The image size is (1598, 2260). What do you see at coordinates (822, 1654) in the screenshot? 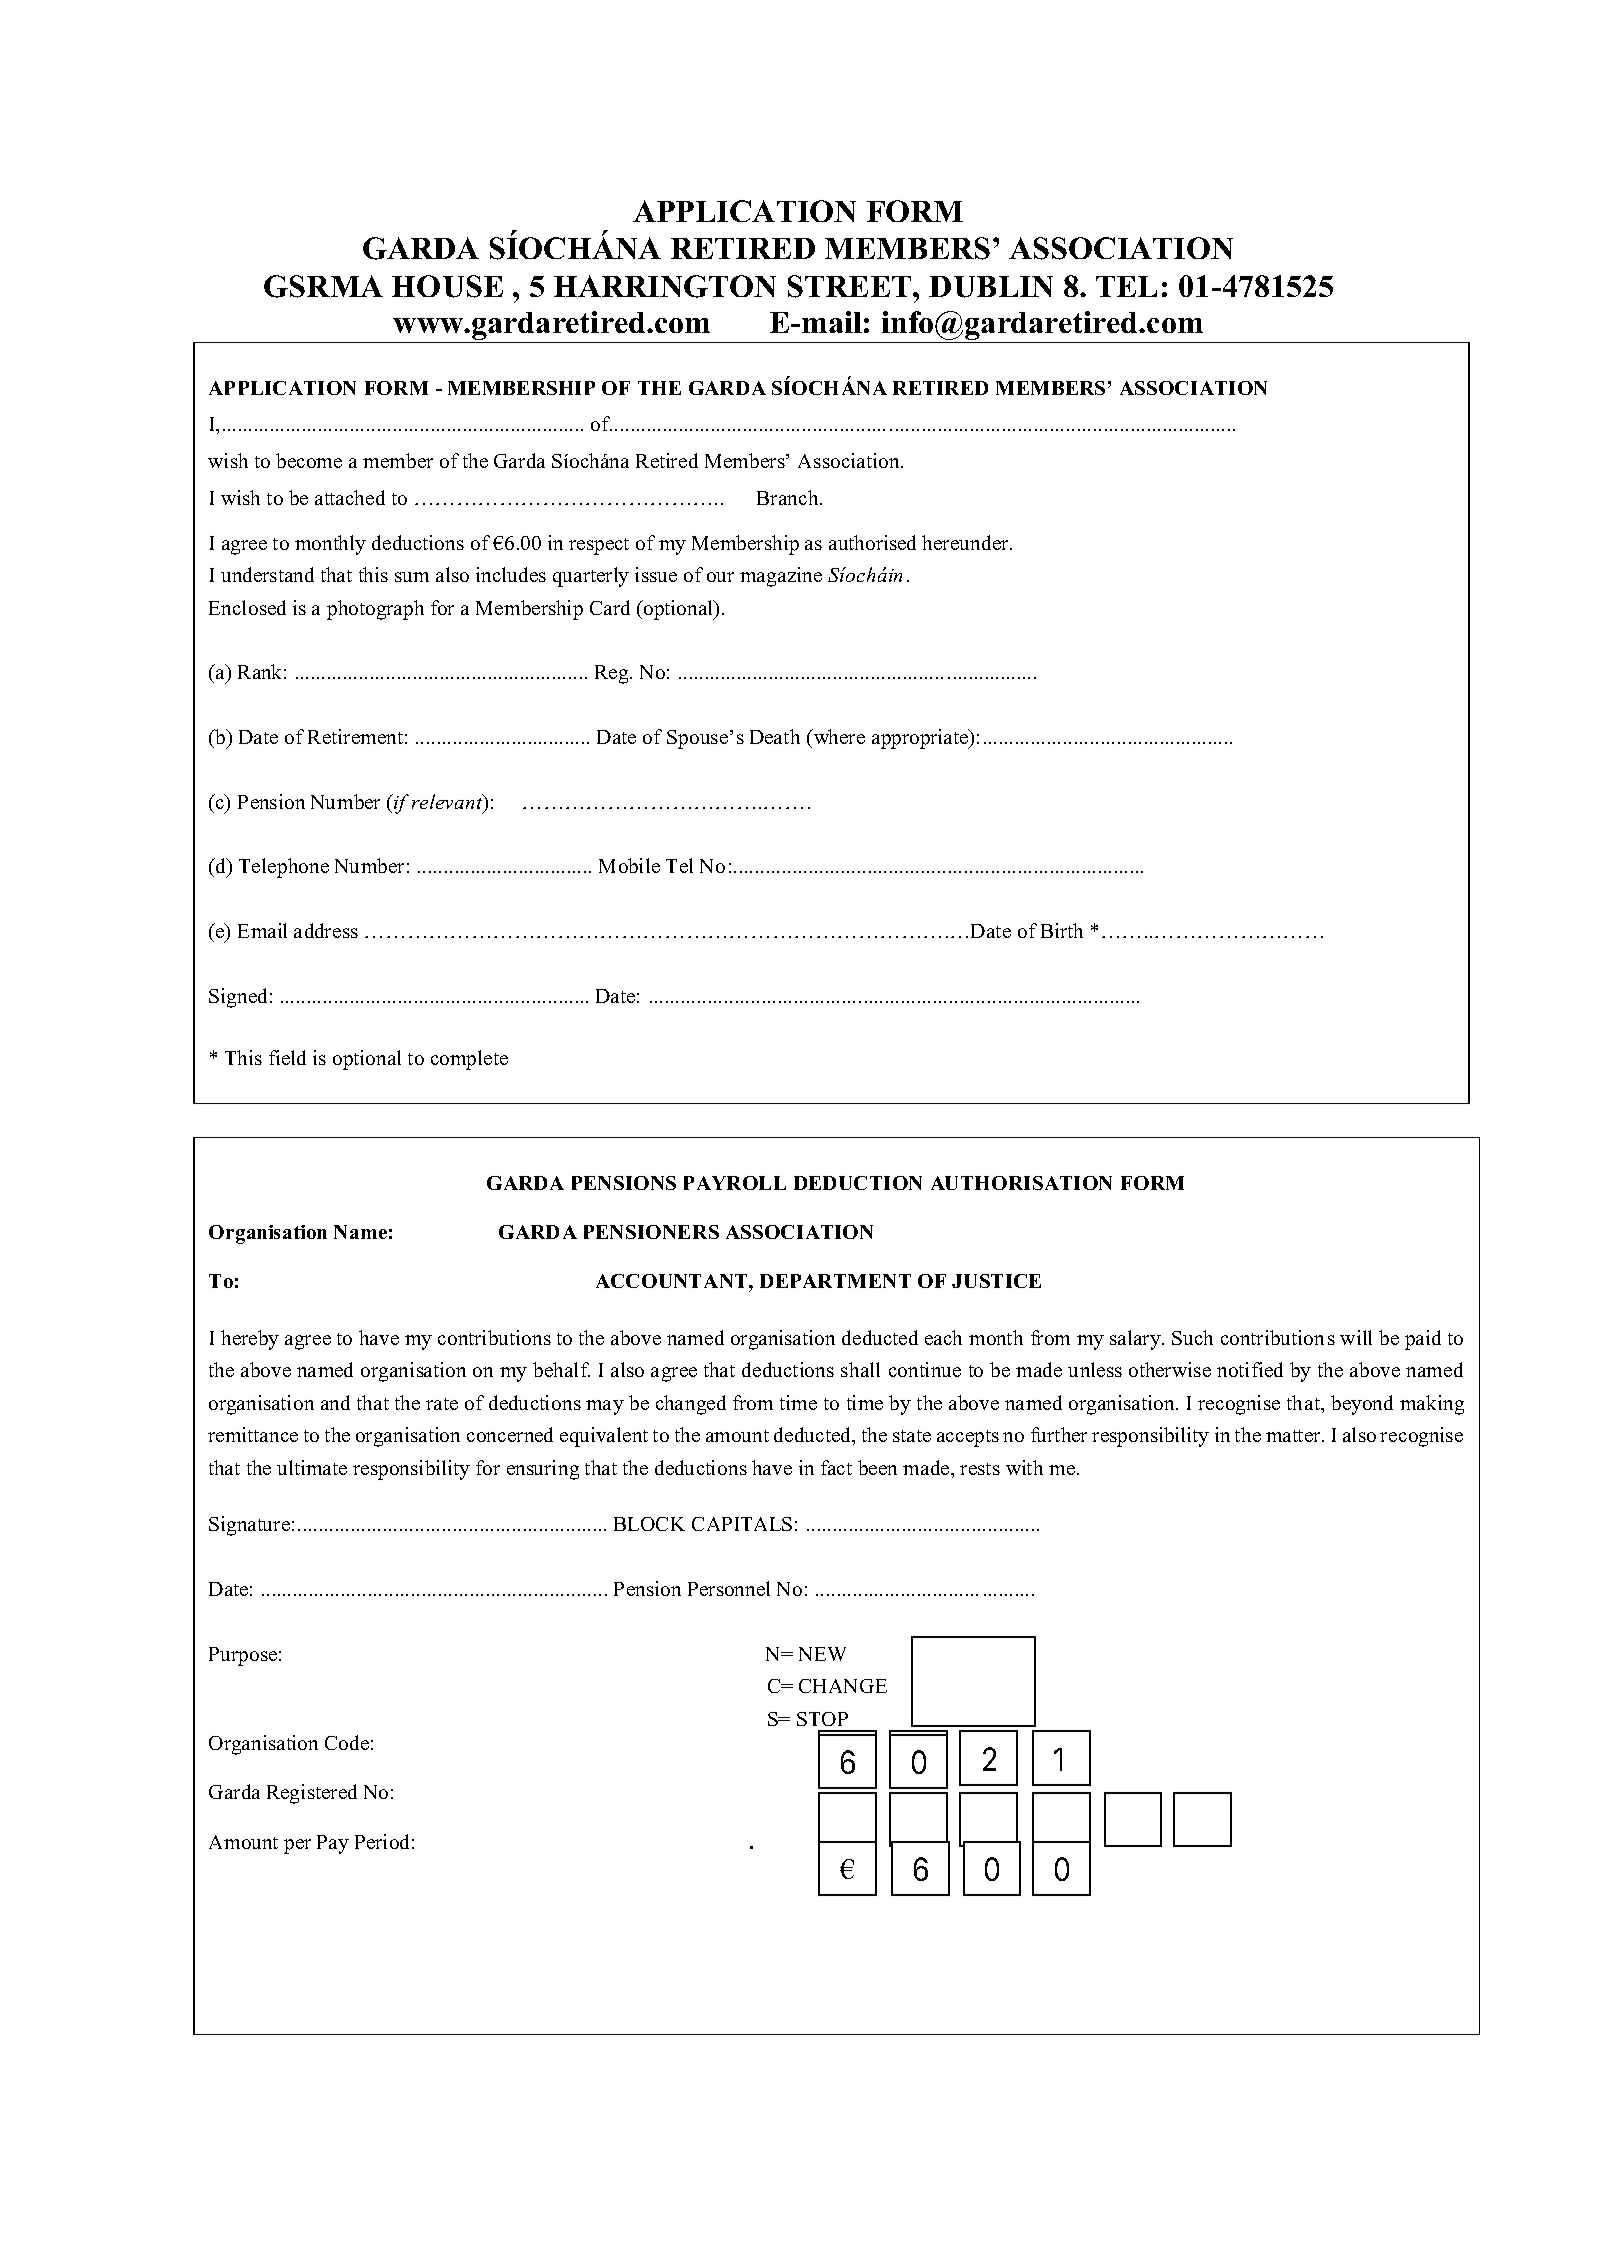
I see `NEW` at bounding box center [822, 1654].
